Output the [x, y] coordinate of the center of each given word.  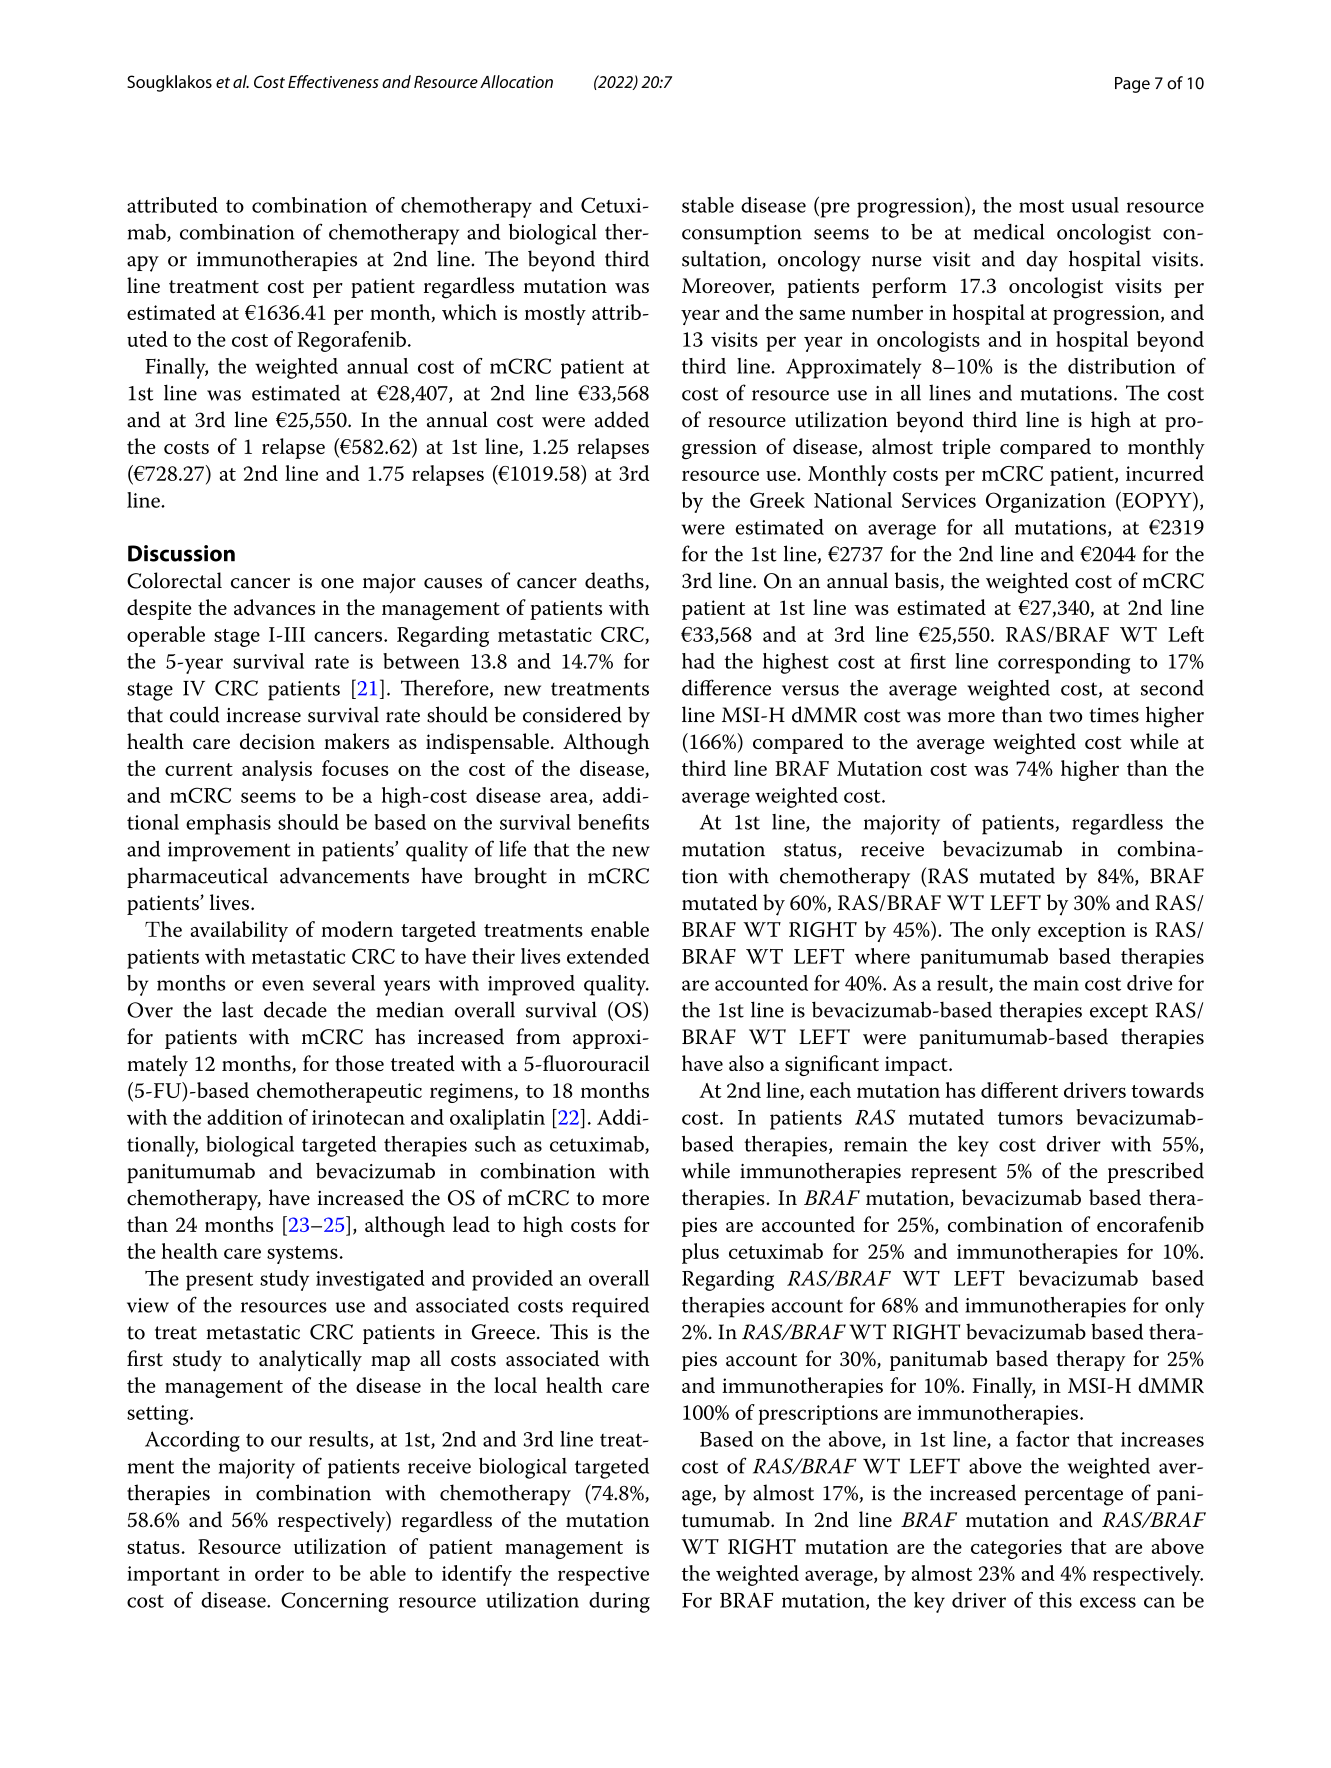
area [570, 798]
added [622, 419]
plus [700, 1253]
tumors [1030, 1118]
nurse [897, 261]
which [469, 312]
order [279, 1573]
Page [1132, 85]
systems [302, 1255]
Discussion [181, 553]
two [1065, 716]
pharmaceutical [197, 877]
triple [966, 448]
